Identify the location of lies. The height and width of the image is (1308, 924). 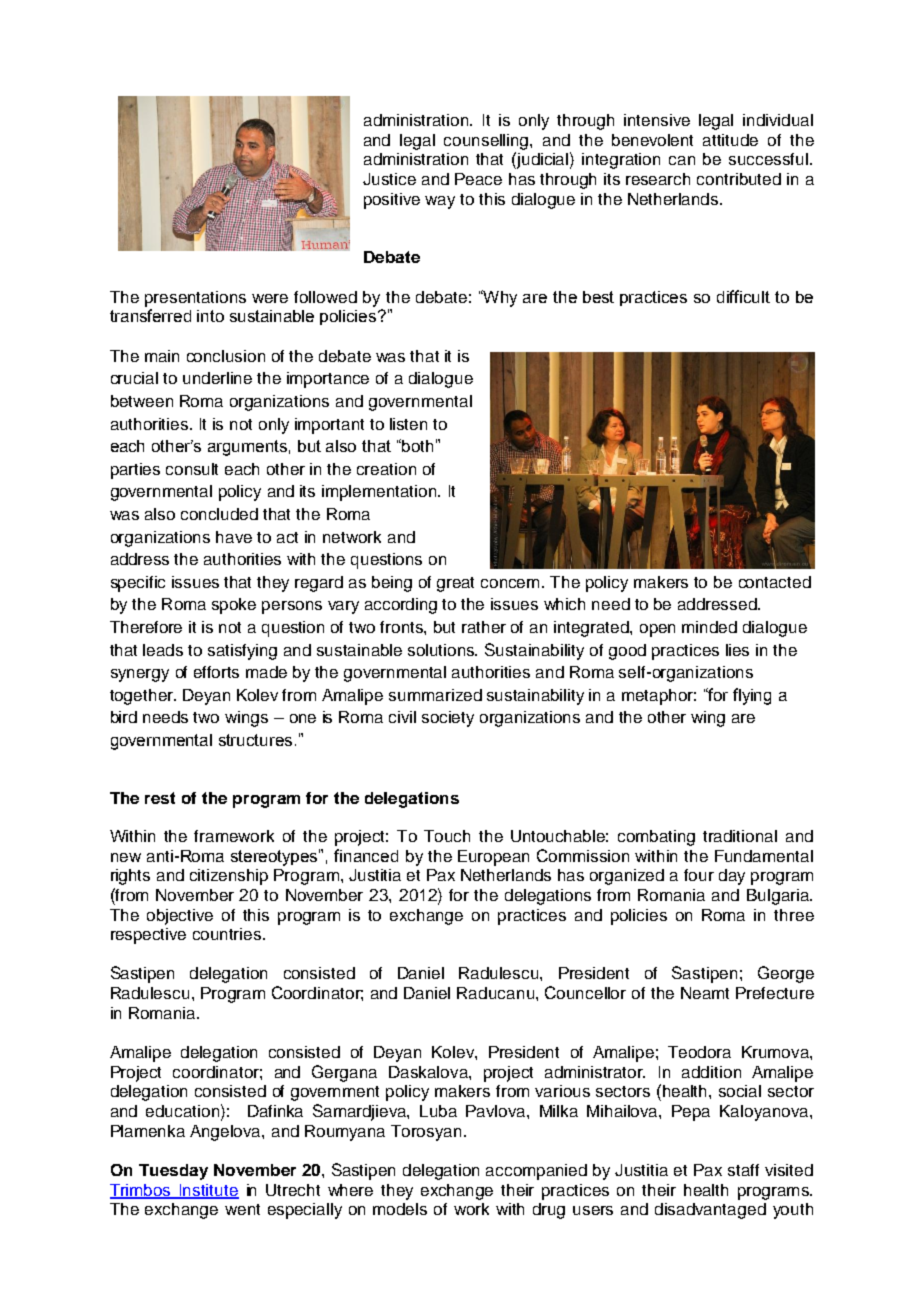
(737, 650).
